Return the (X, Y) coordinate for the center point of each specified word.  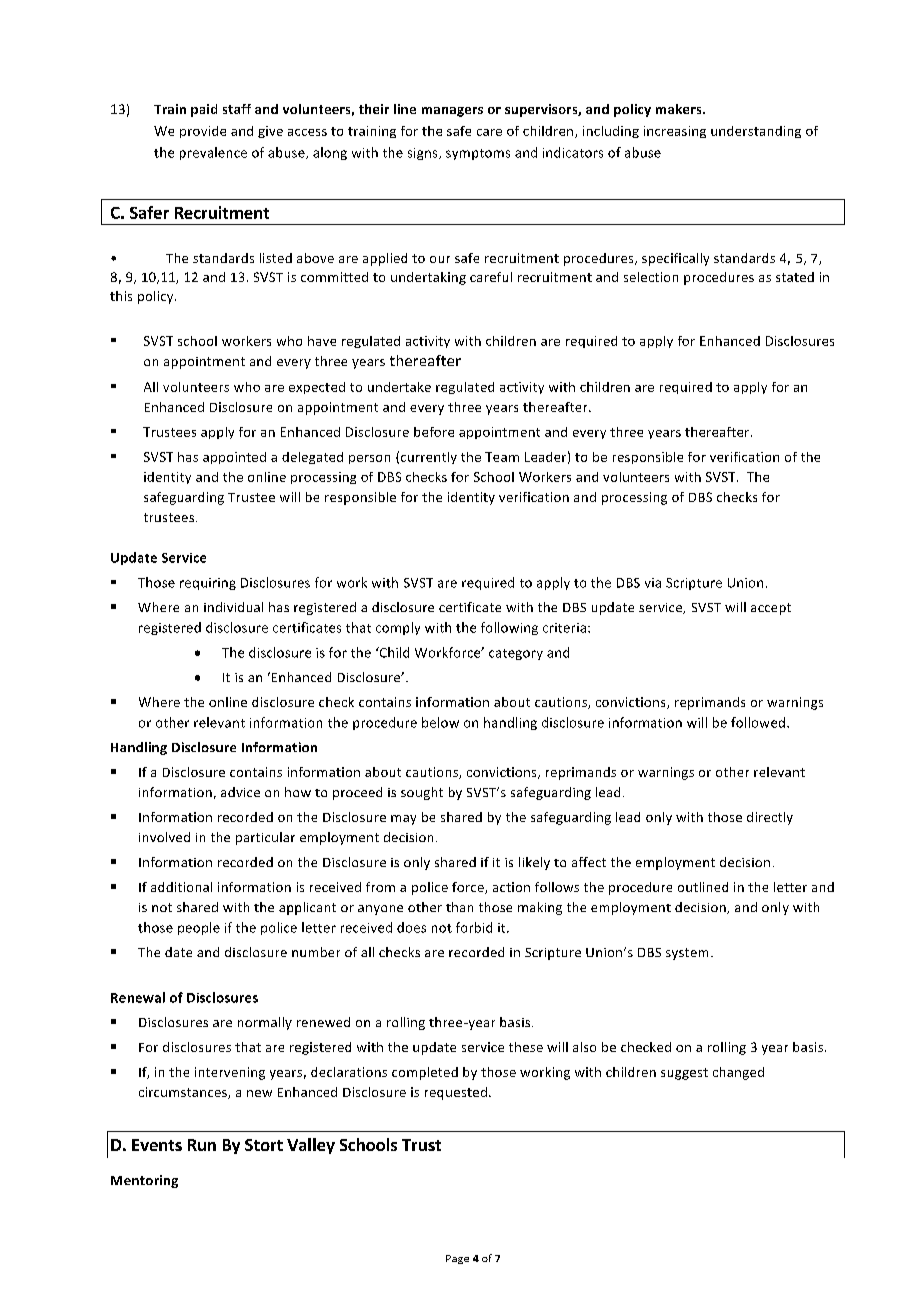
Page (457, 1259)
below (440, 722)
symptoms (478, 154)
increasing (675, 132)
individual (233, 607)
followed (758, 722)
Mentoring (144, 1181)
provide (203, 132)
